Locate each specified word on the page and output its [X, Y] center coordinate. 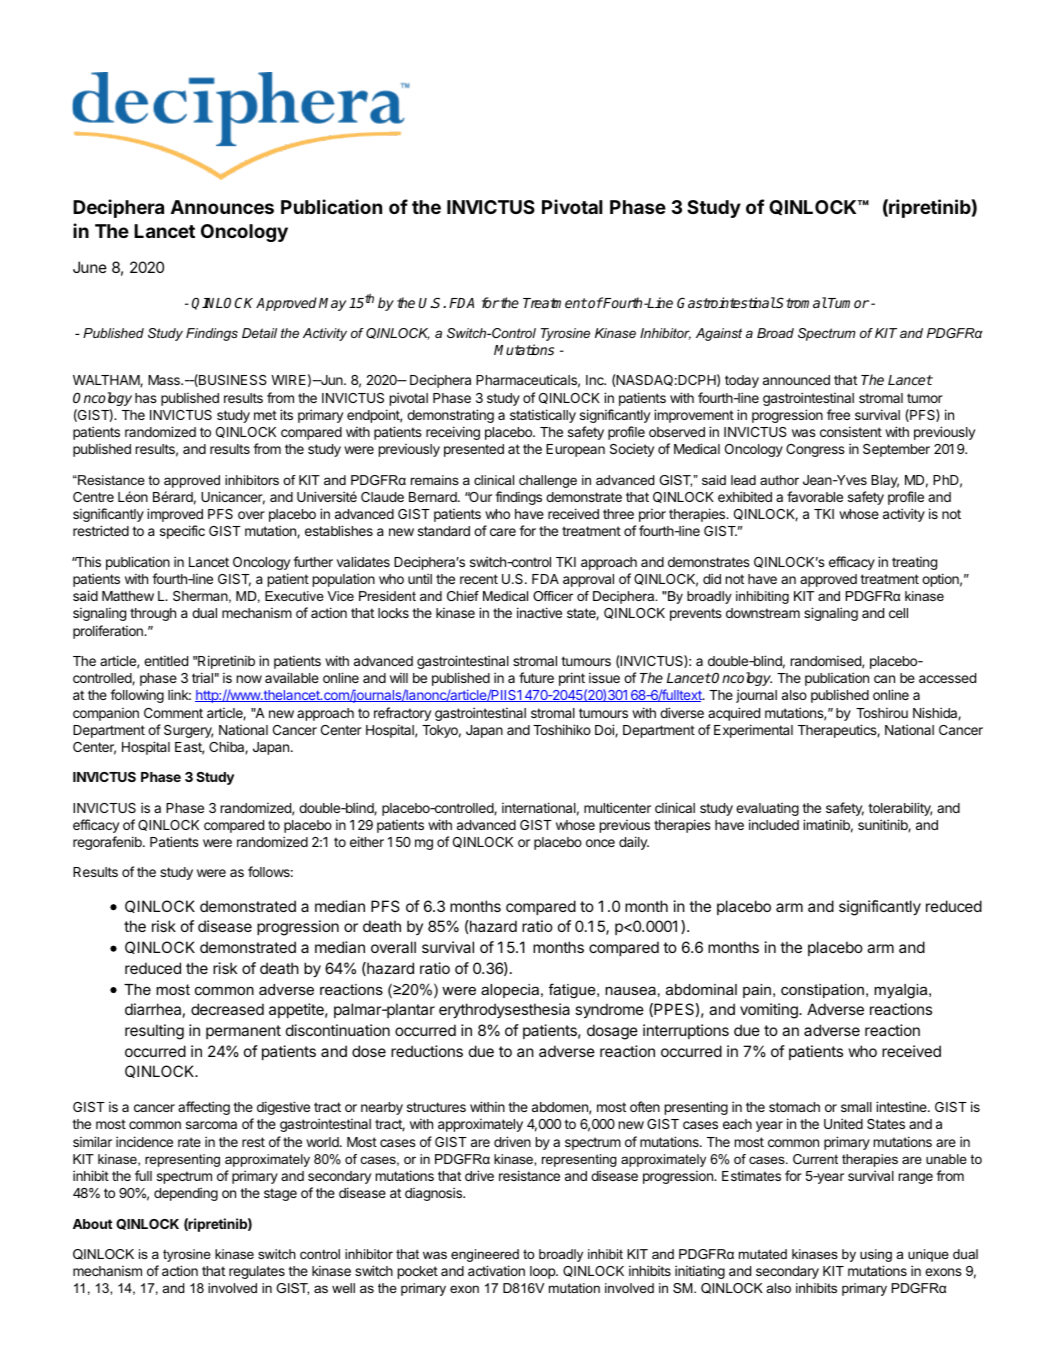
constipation [822, 991]
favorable [815, 496]
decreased [227, 1009]
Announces [222, 207]
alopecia [511, 991]
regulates [257, 1272]
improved [175, 515]
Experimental [753, 731]
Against [719, 334]
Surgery [188, 731]
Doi [605, 730]
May [333, 304]
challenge [548, 481]
